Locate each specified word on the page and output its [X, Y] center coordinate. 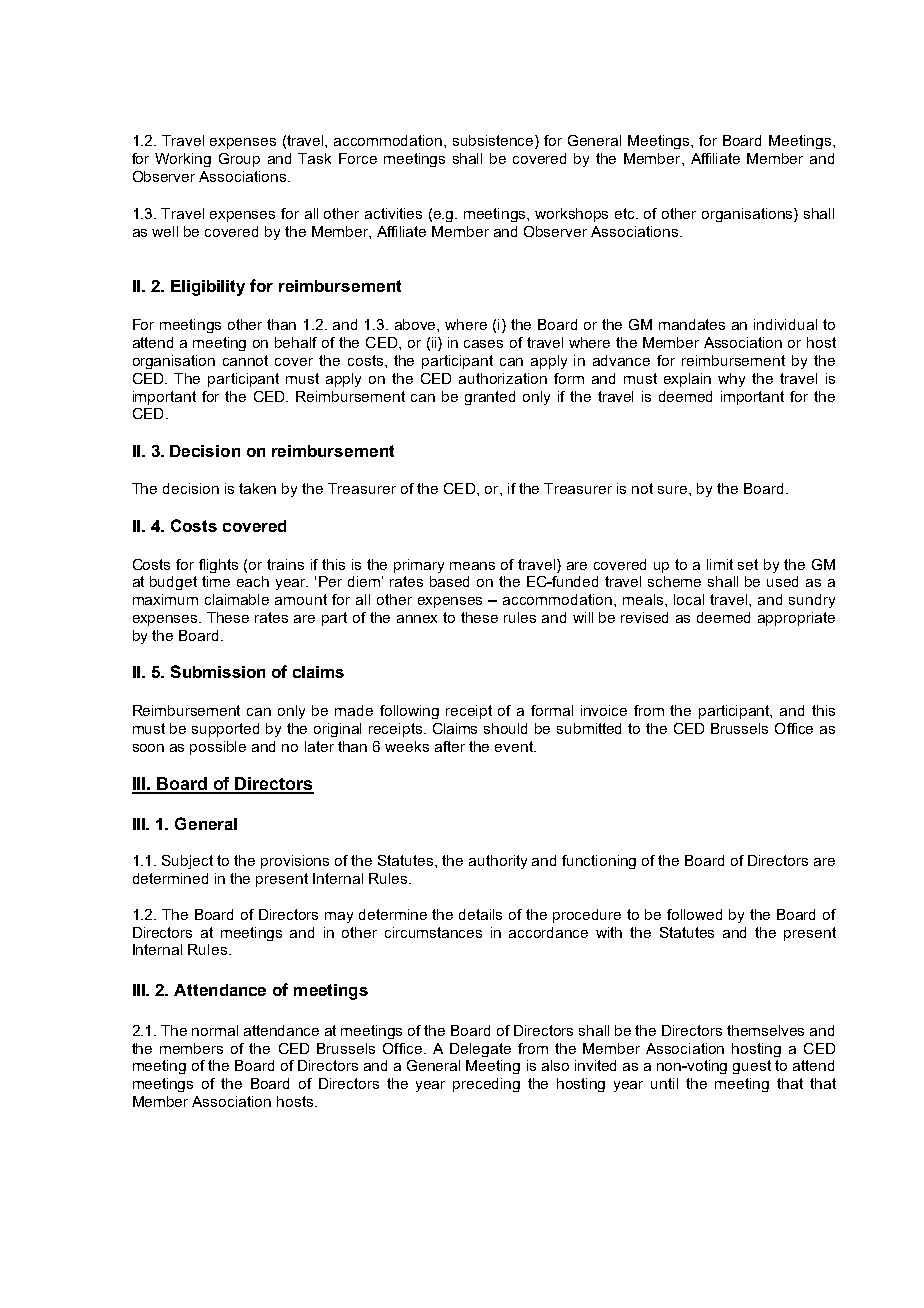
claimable [237, 599]
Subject [187, 862]
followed [694, 914]
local [689, 599]
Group [239, 160]
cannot [245, 360]
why [731, 380]
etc [626, 213]
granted [490, 398]
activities [393, 213]
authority [498, 862]
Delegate [480, 1050]
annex [417, 619]
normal [215, 1030]
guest [752, 1067]
